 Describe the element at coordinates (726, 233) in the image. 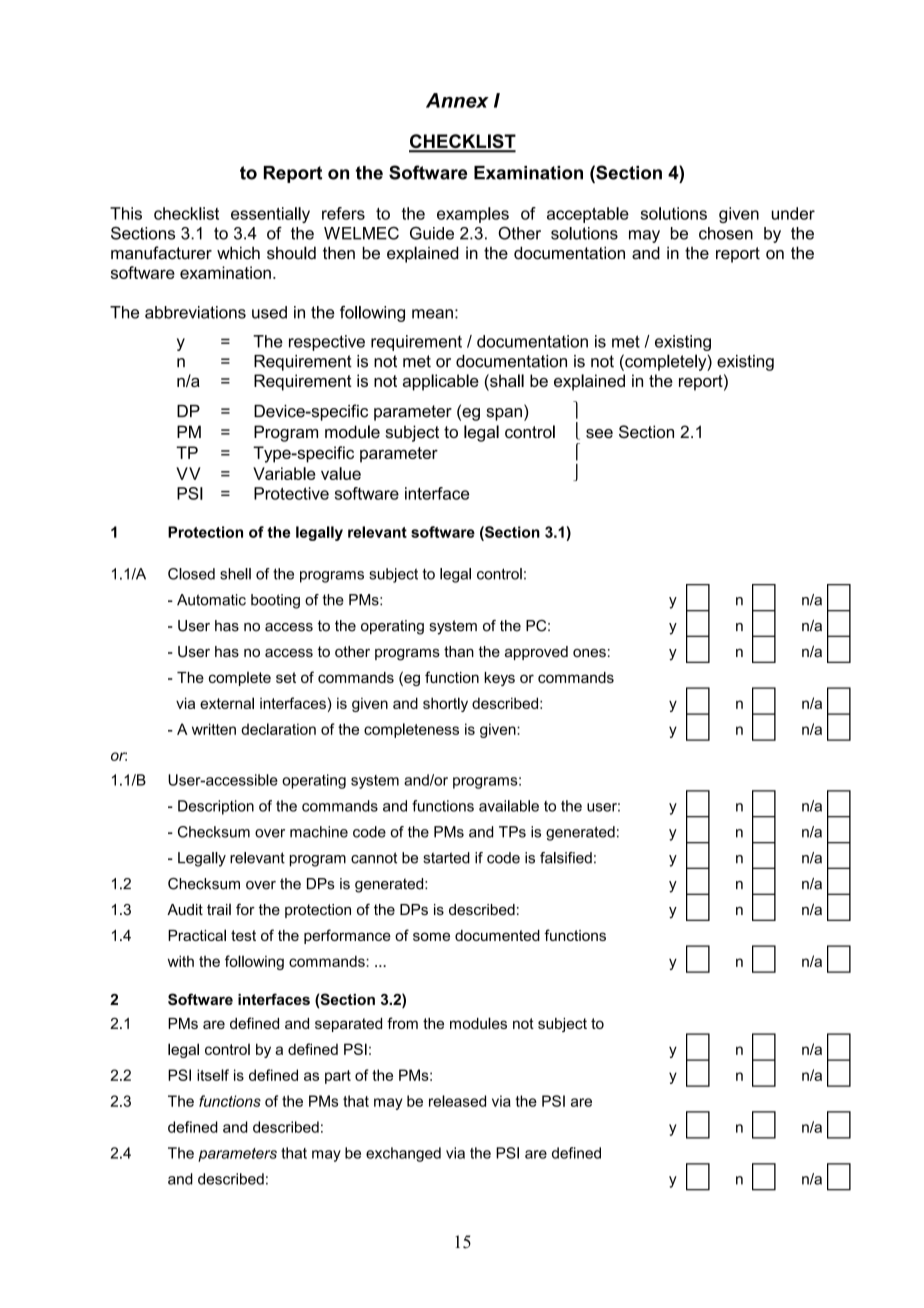

I see `chosen` at that location.
